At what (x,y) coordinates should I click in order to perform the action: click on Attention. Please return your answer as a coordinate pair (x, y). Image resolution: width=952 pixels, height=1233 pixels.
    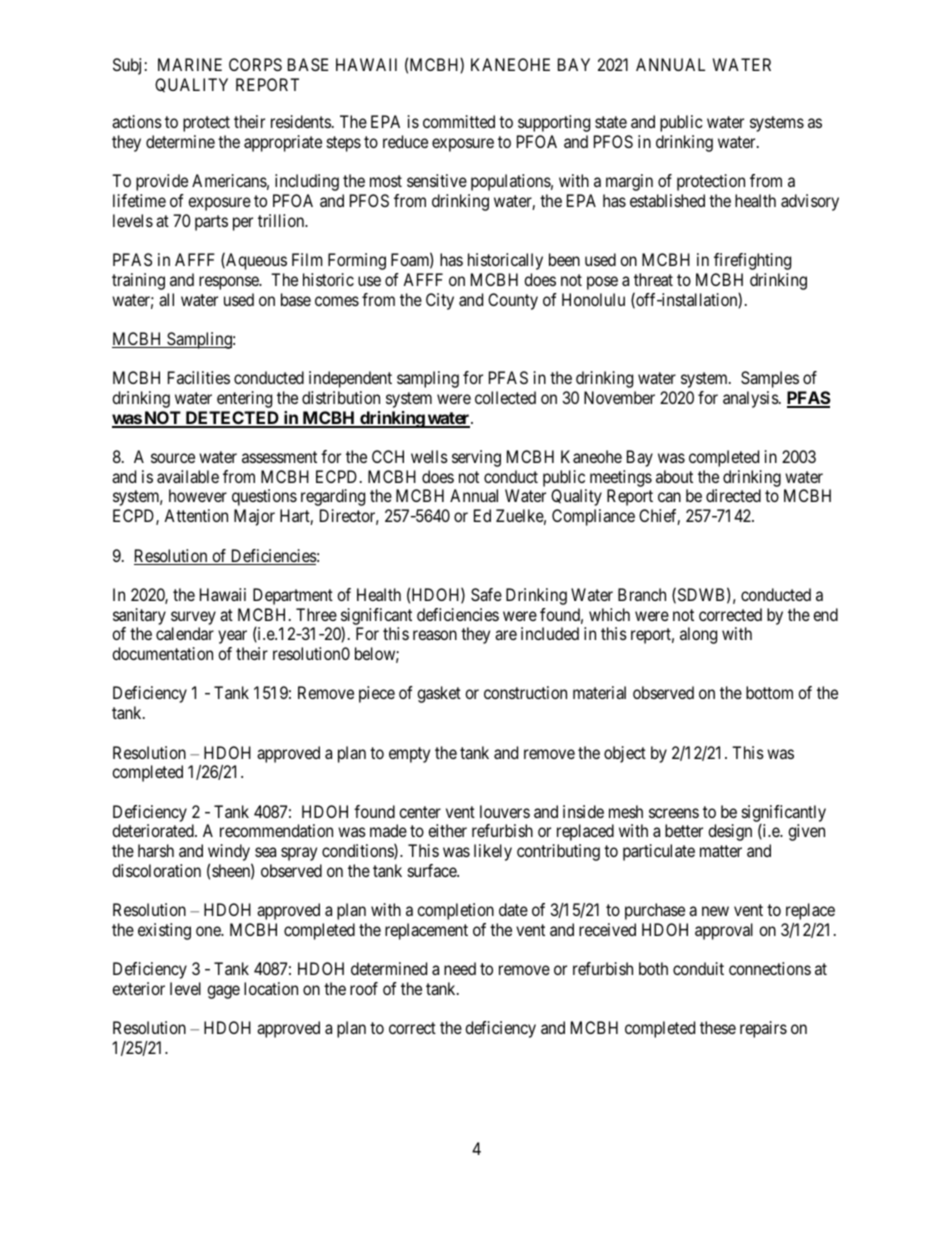
    Looking at the image, I should click on (196, 515).
